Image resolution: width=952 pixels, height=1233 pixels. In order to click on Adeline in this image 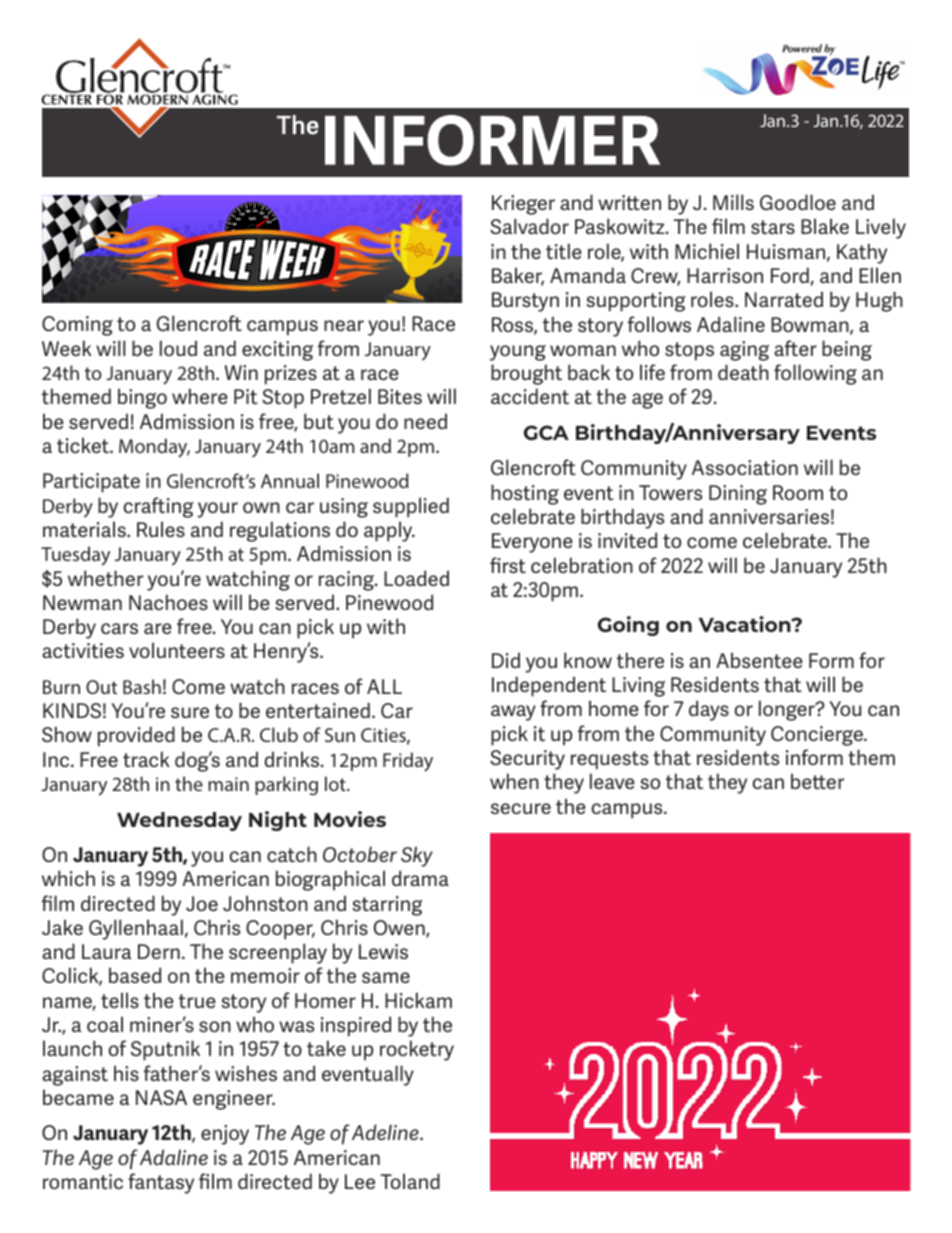, I will do `click(386, 1132)`.
